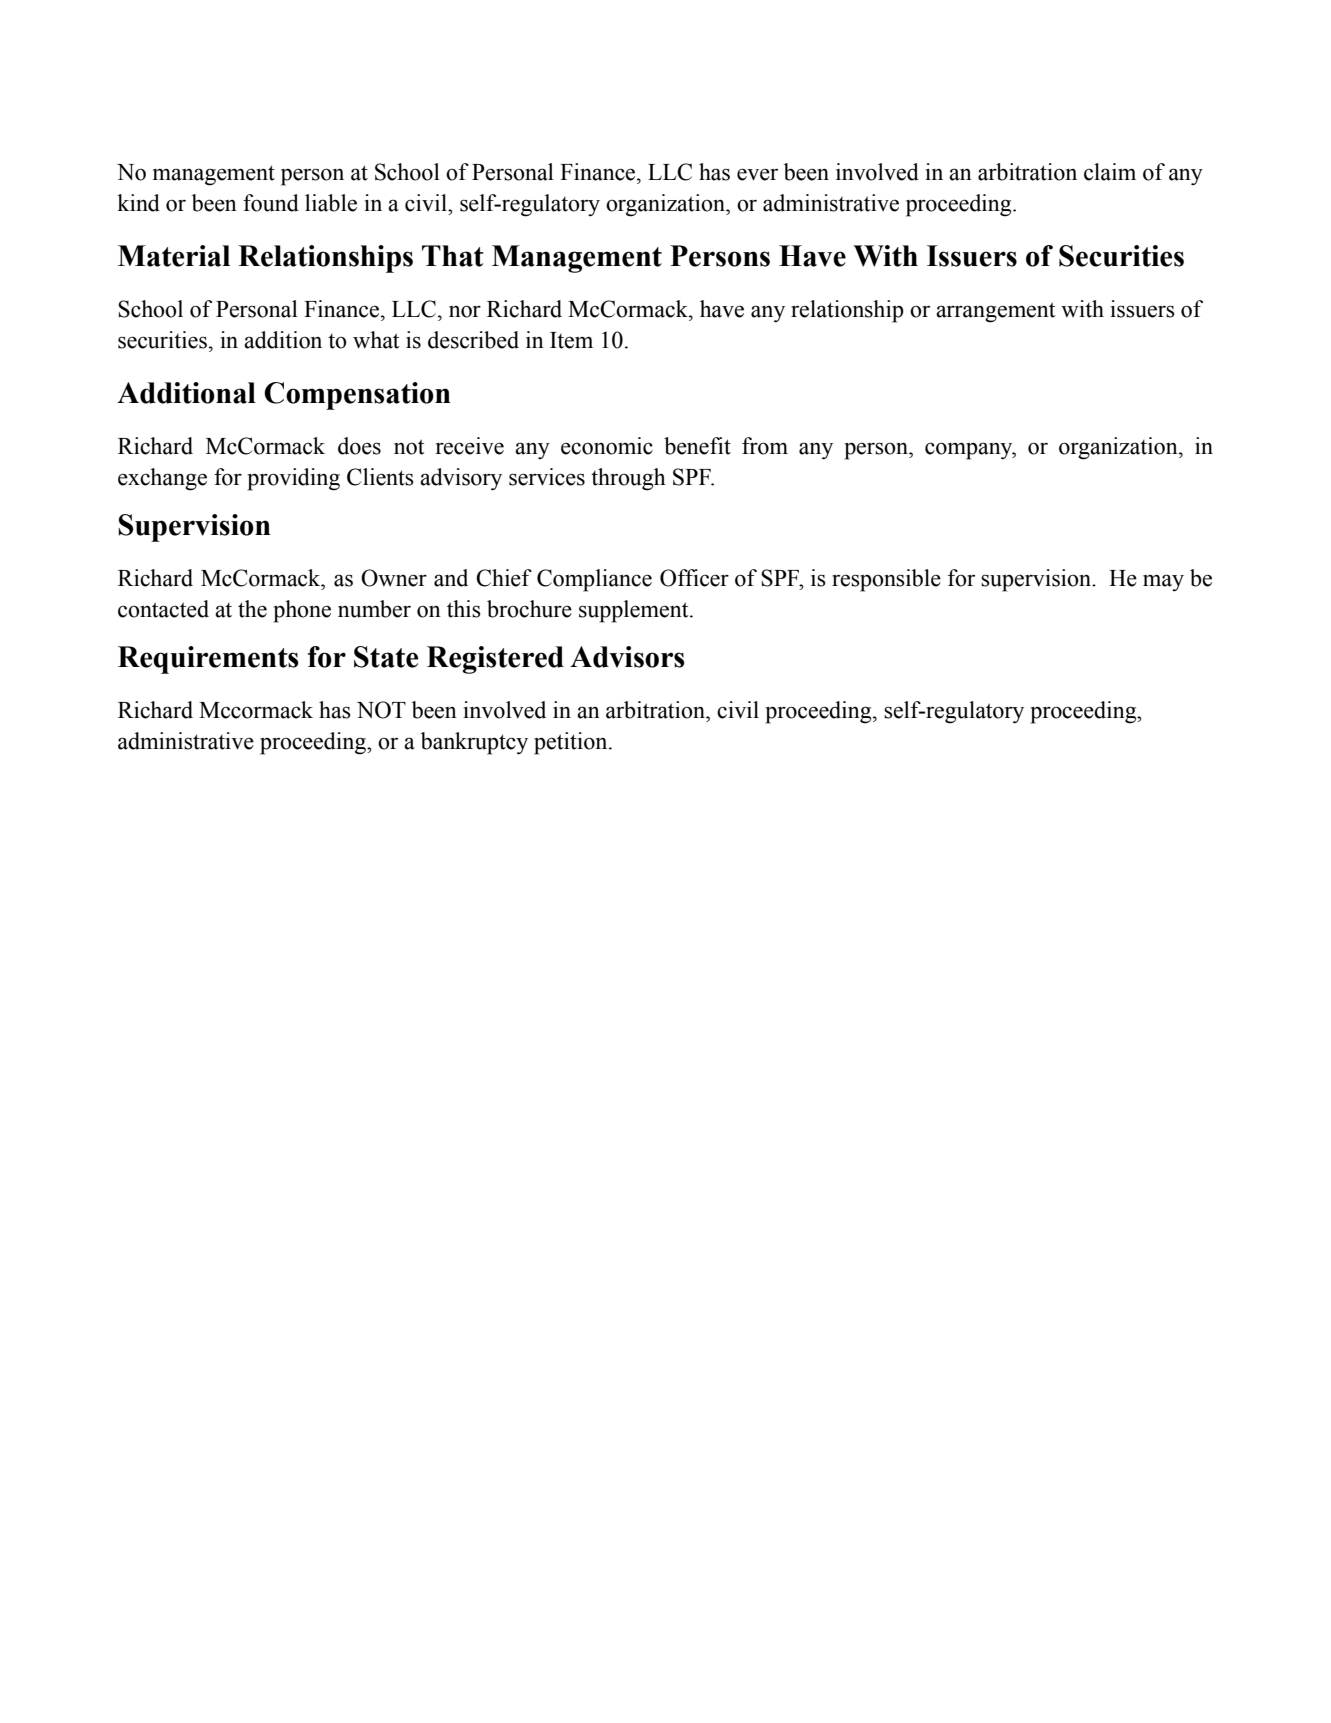  What do you see at coordinates (474, 743) in the screenshot?
I see `bankruptcy` at bounding box center [474, 743].
